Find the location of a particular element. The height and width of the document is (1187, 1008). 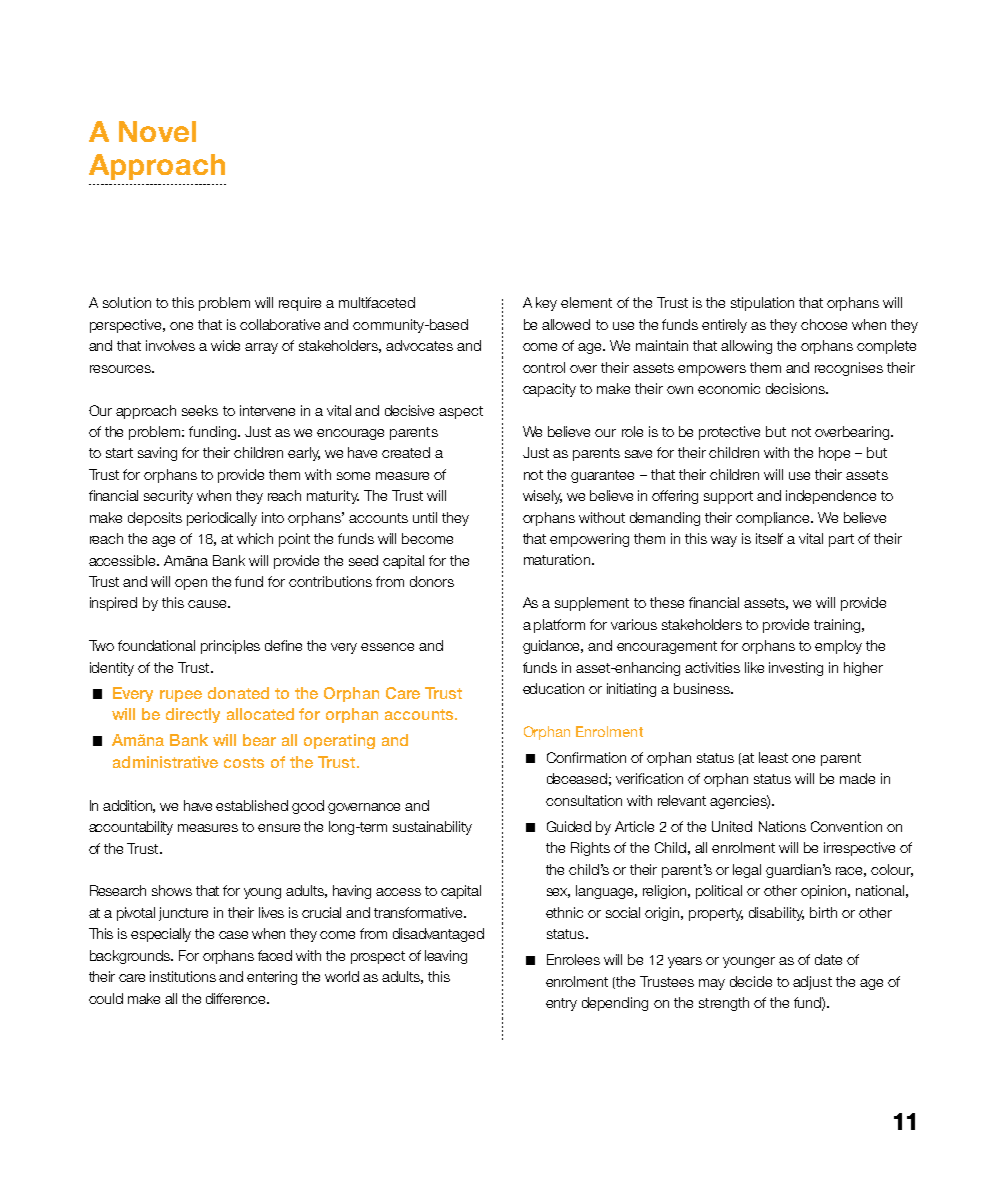

investing is located at coordinates (796, 669).
